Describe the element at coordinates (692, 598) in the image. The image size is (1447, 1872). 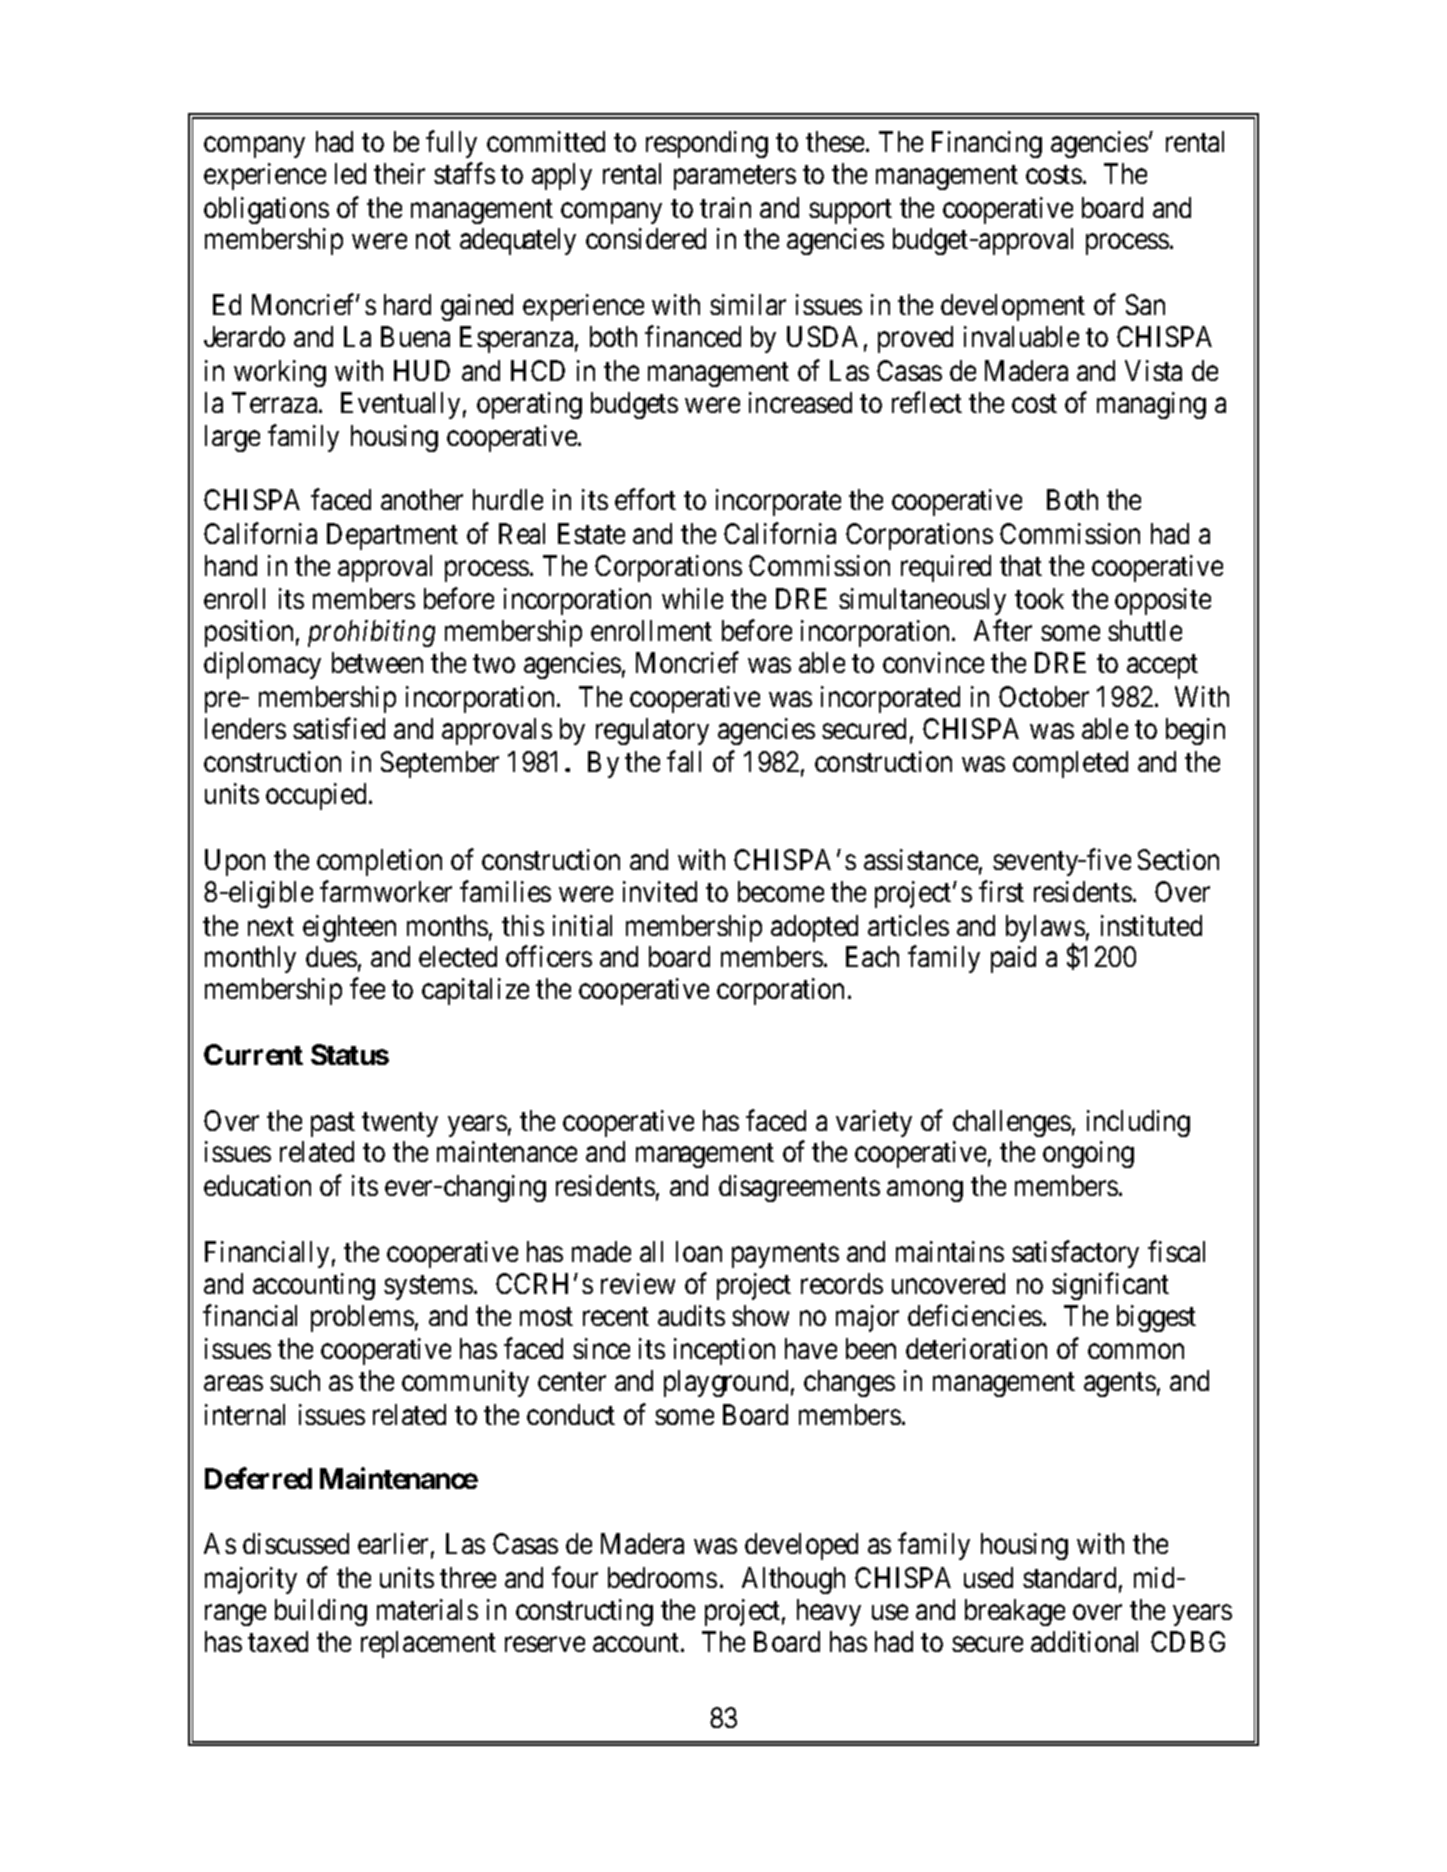
I see `while` at that location.
